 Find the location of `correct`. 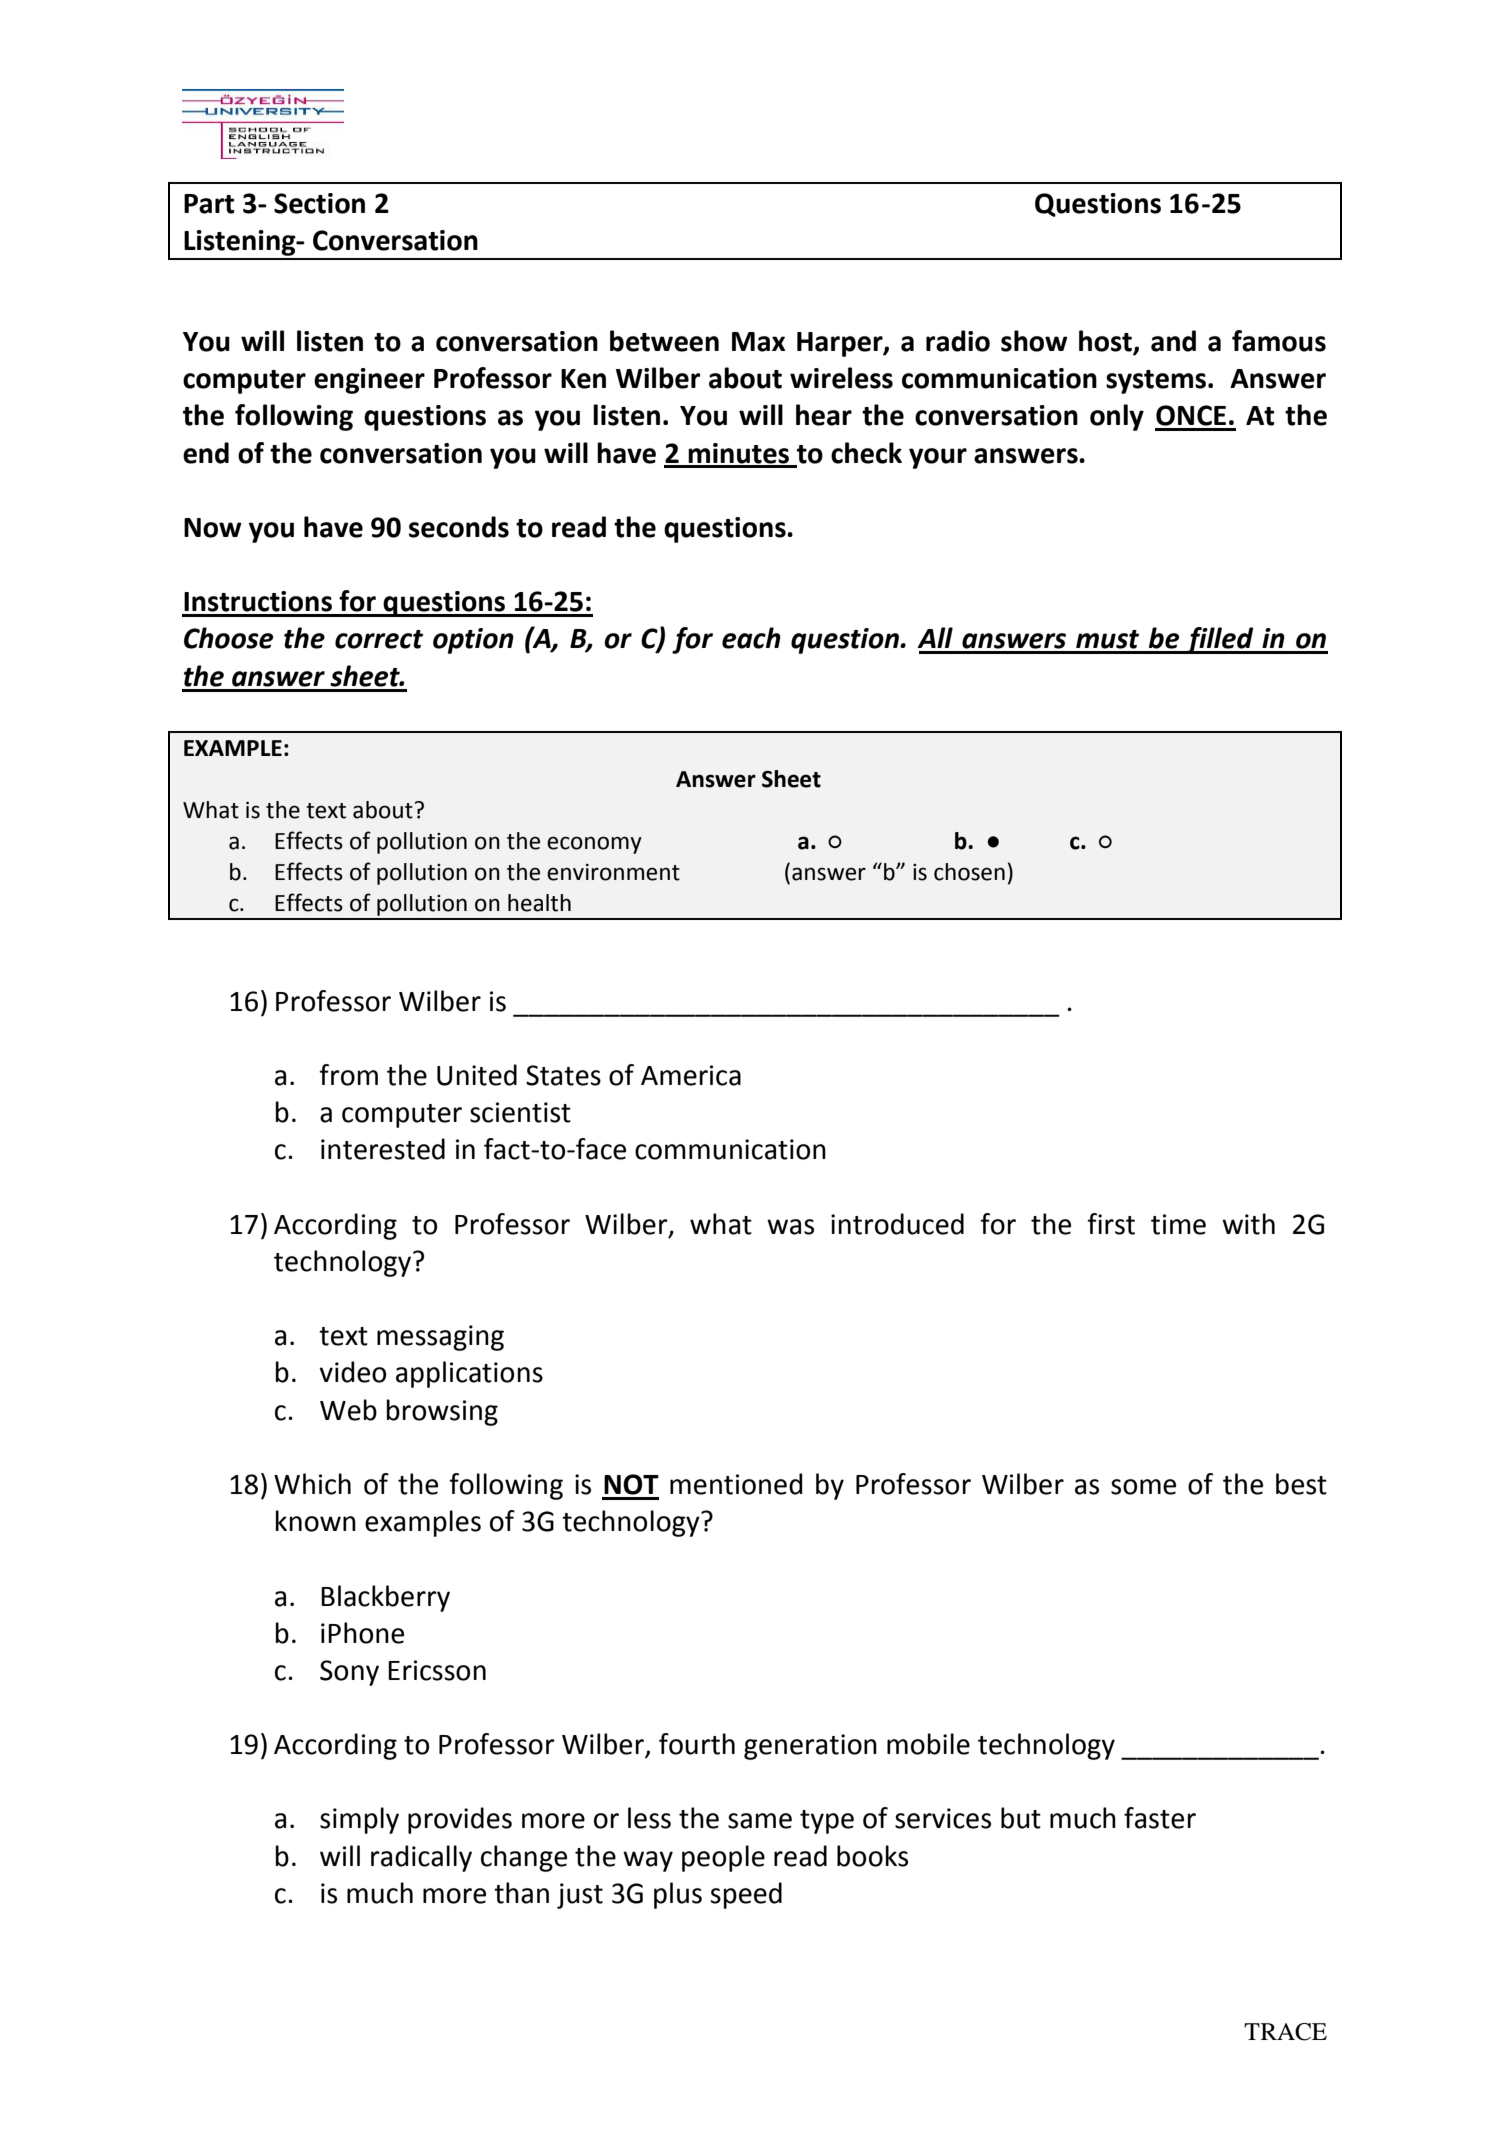

correct is located at coordinates (379, 639).
